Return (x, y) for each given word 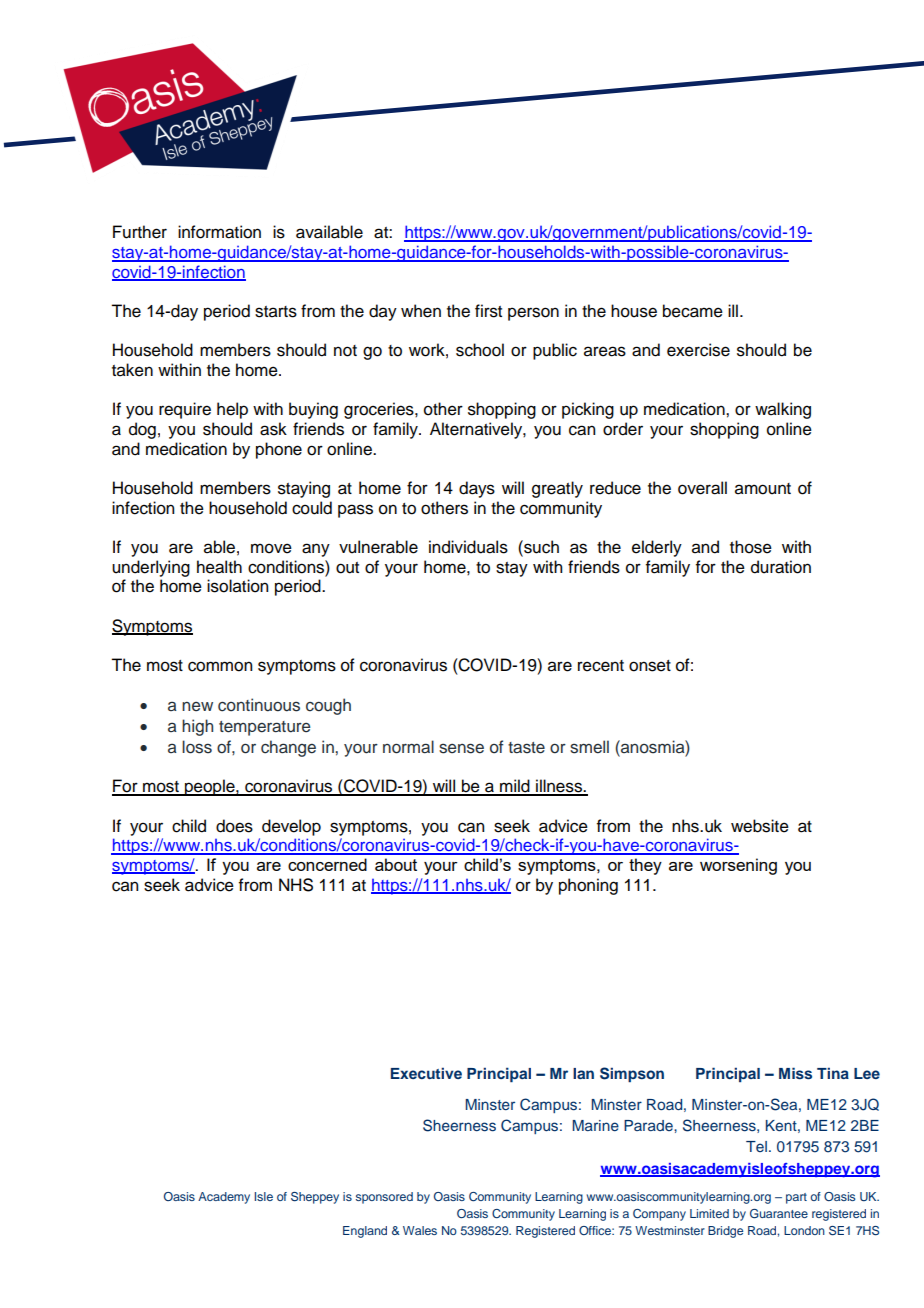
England (365, 1232)
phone (279, 450)
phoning (588, 886)
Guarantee (779, 1213)
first (488, 311)
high (197, 727)
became (693, 311)
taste (526, 748)
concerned (327, 864)
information (219, 232)
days (477, 489)
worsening (738, 866)
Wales (420, 1230)
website (760, 826)
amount (763, 489)
